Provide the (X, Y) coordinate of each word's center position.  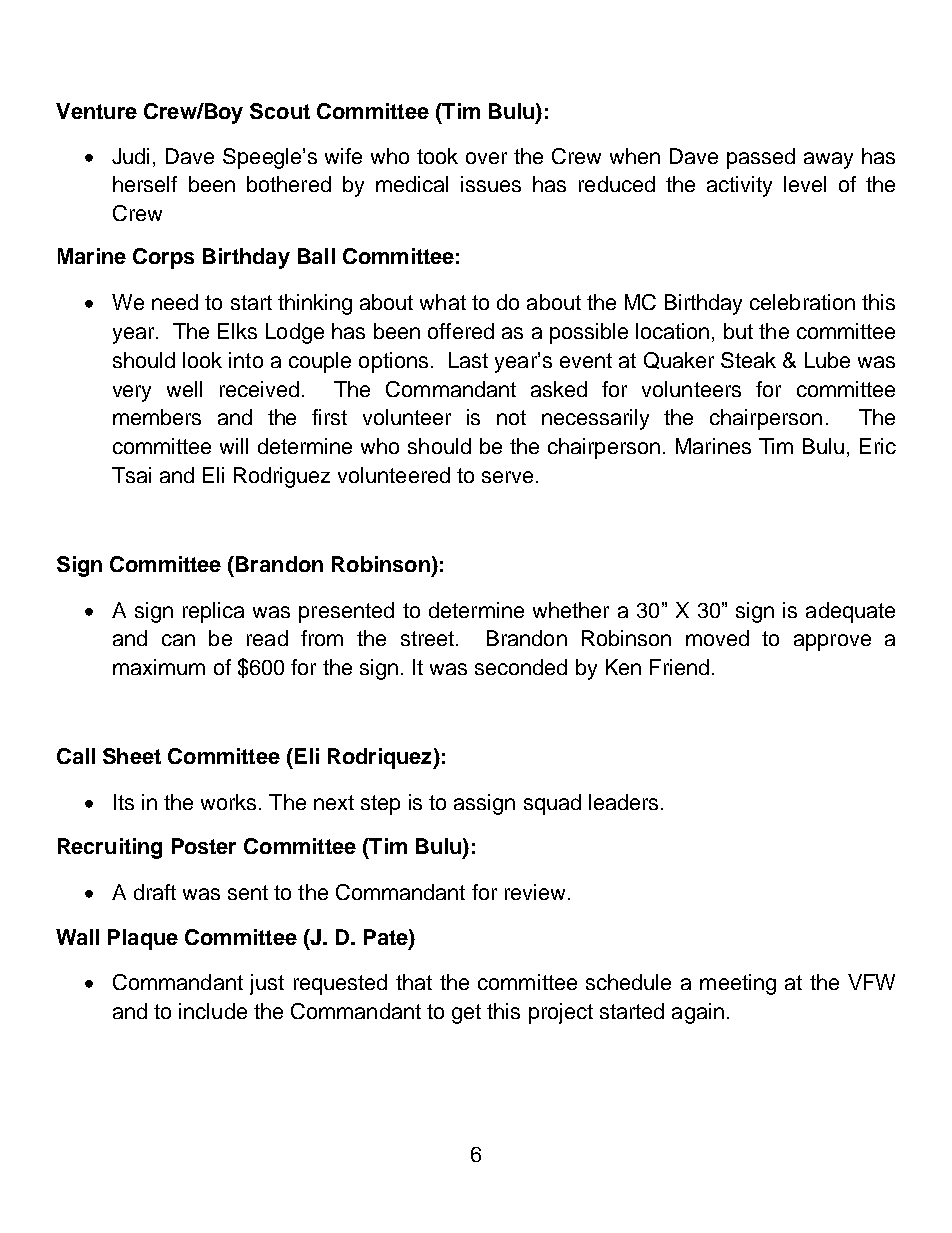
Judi (130, 156)
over (486, 158)
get (466, 1014)
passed (761, 158)
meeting (738, 984)
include (213, 1011)
